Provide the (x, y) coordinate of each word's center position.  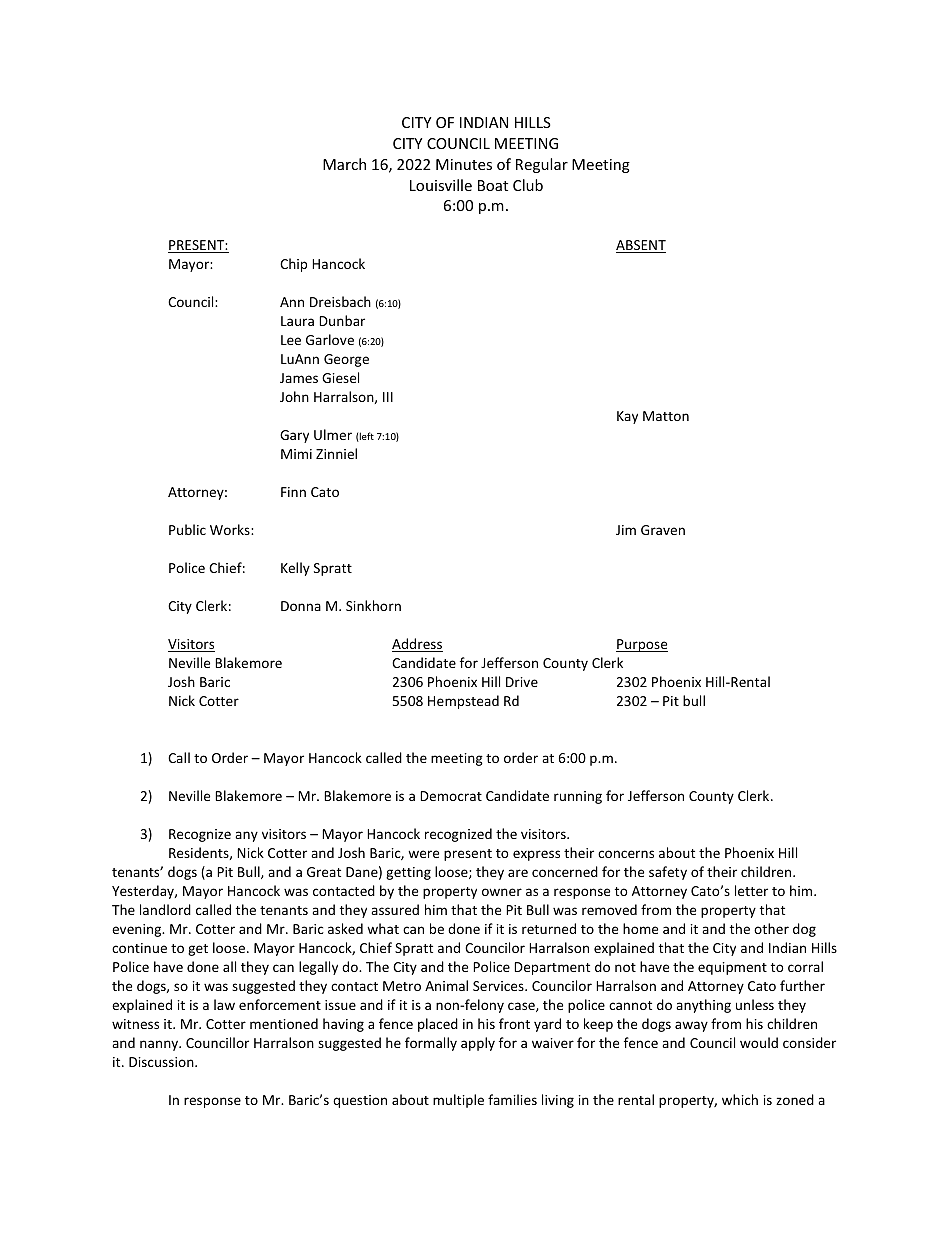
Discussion (162, 1062)
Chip (293, 265)
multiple (458, 1101)
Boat (493, 185)
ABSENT (641, 246)
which (740, 1099)
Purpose (642, 645)
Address (417, 645)
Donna (301, 606)
